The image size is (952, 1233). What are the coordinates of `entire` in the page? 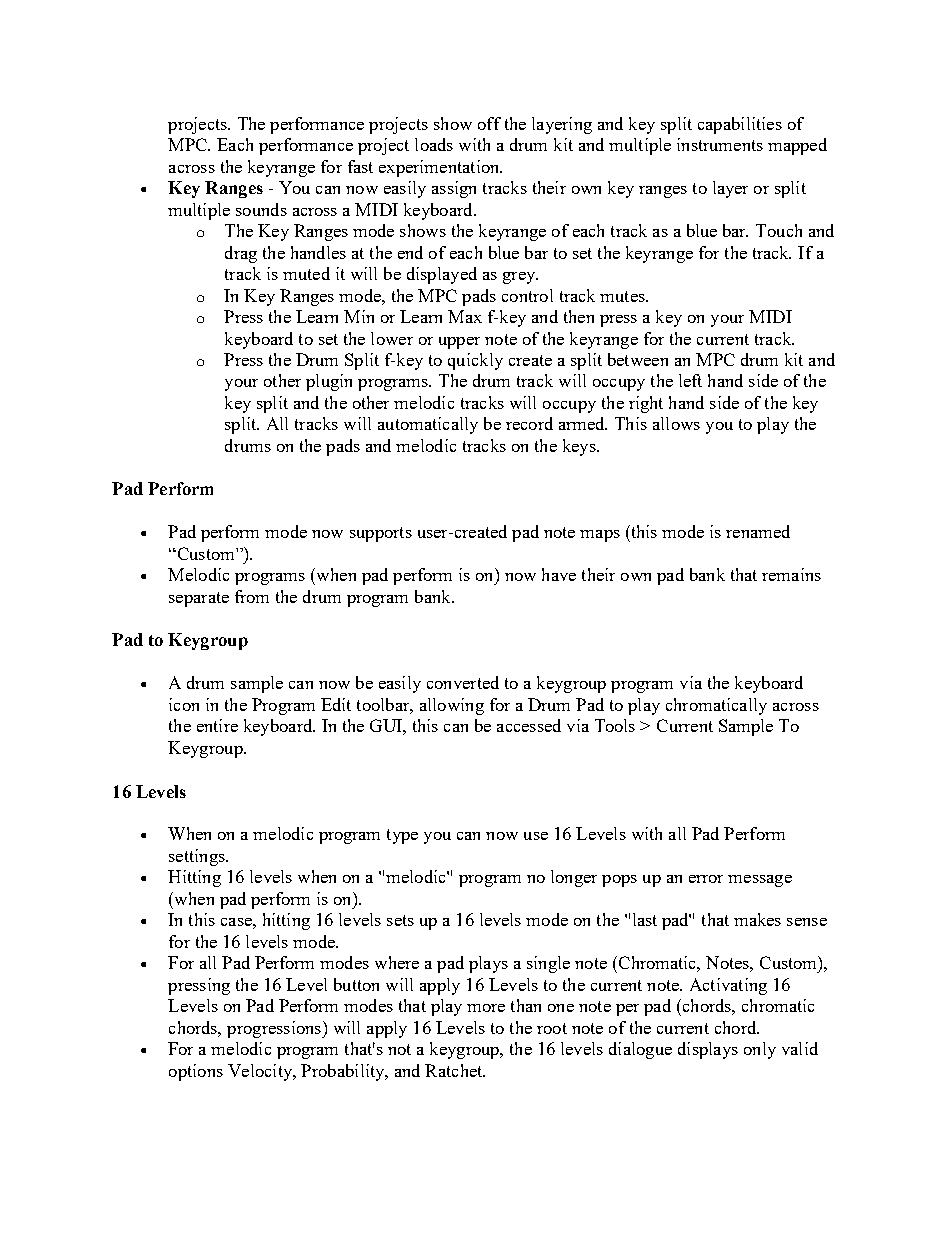 It's located at (217, 725).
